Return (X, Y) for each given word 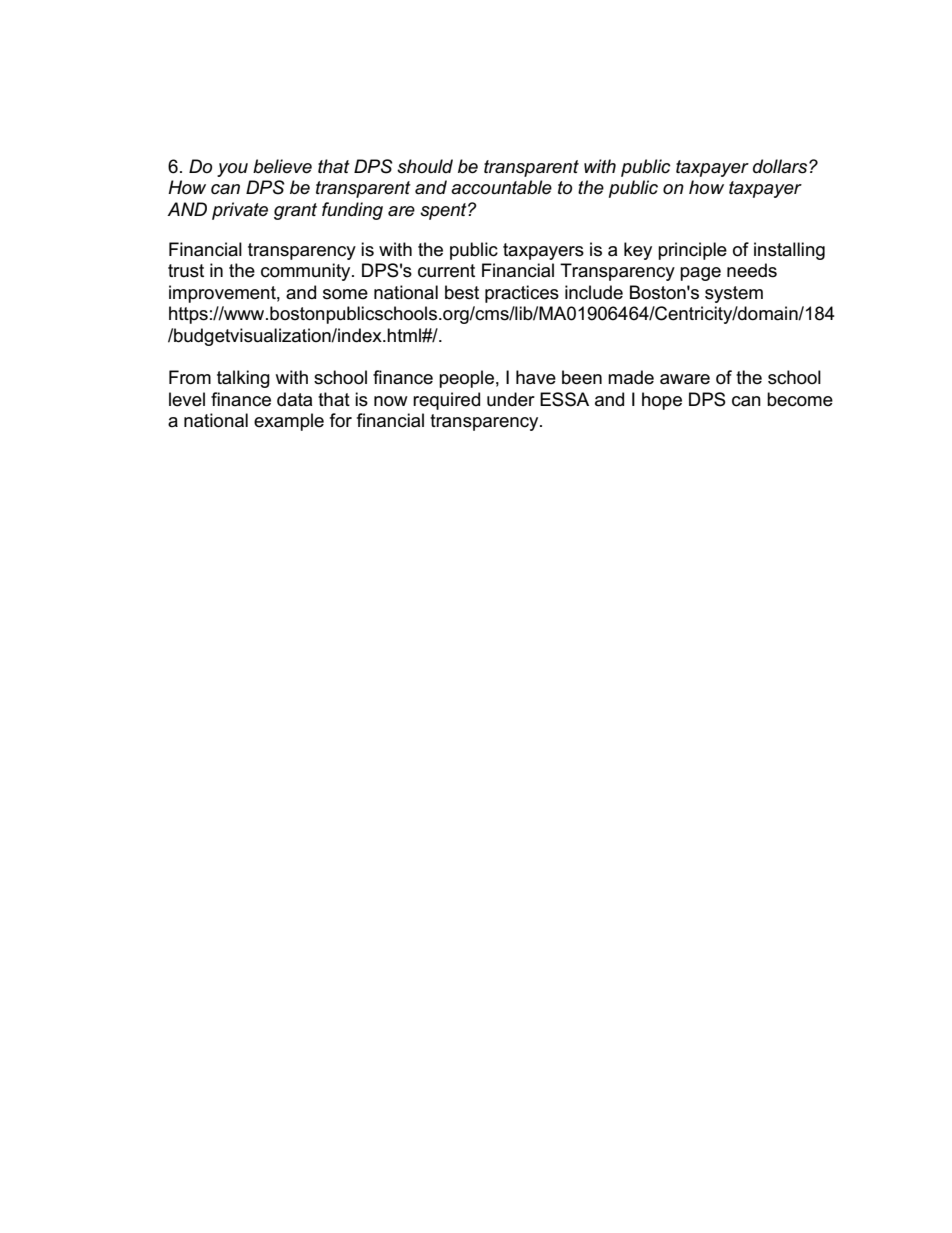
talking (243, 379)
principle (692, 251)
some (345, 294)
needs (752, 270)
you (232, 170)
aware (685, 379)
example (289, 422)
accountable (501, 187)
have (536, 377)
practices (522, 294)
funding (352, 211)
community (307, 272)
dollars (781, 166)
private (240, 211)
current (446, 271)
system (734, 294)
